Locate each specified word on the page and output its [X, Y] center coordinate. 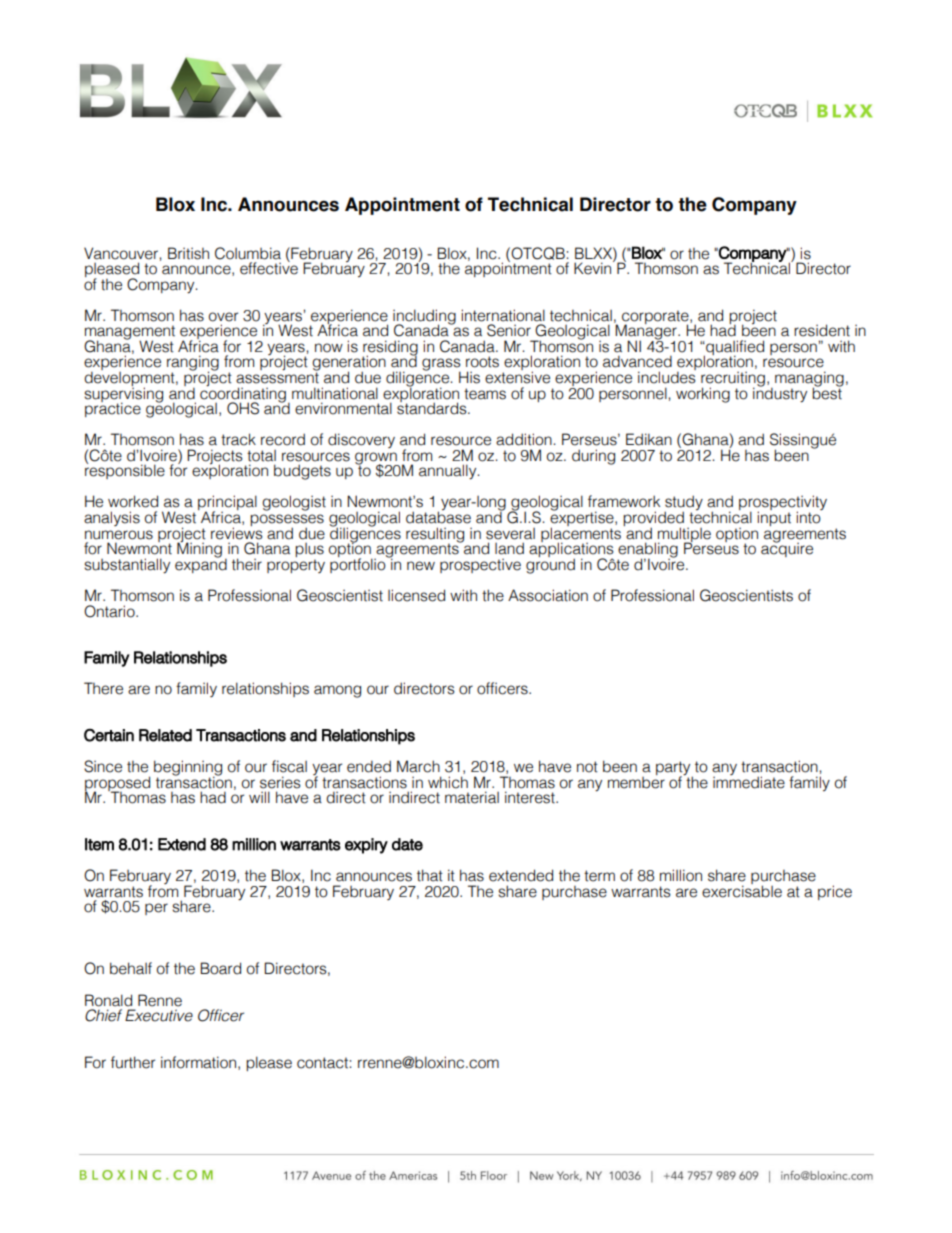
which [448, 782]
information [198, 1062]
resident [822, 330]
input [774, 517]
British [188, 253]
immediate [749, 781]
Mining [199, 549]
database [438, 516]
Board [221, 968]
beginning [188, 769]
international [503, 315]
